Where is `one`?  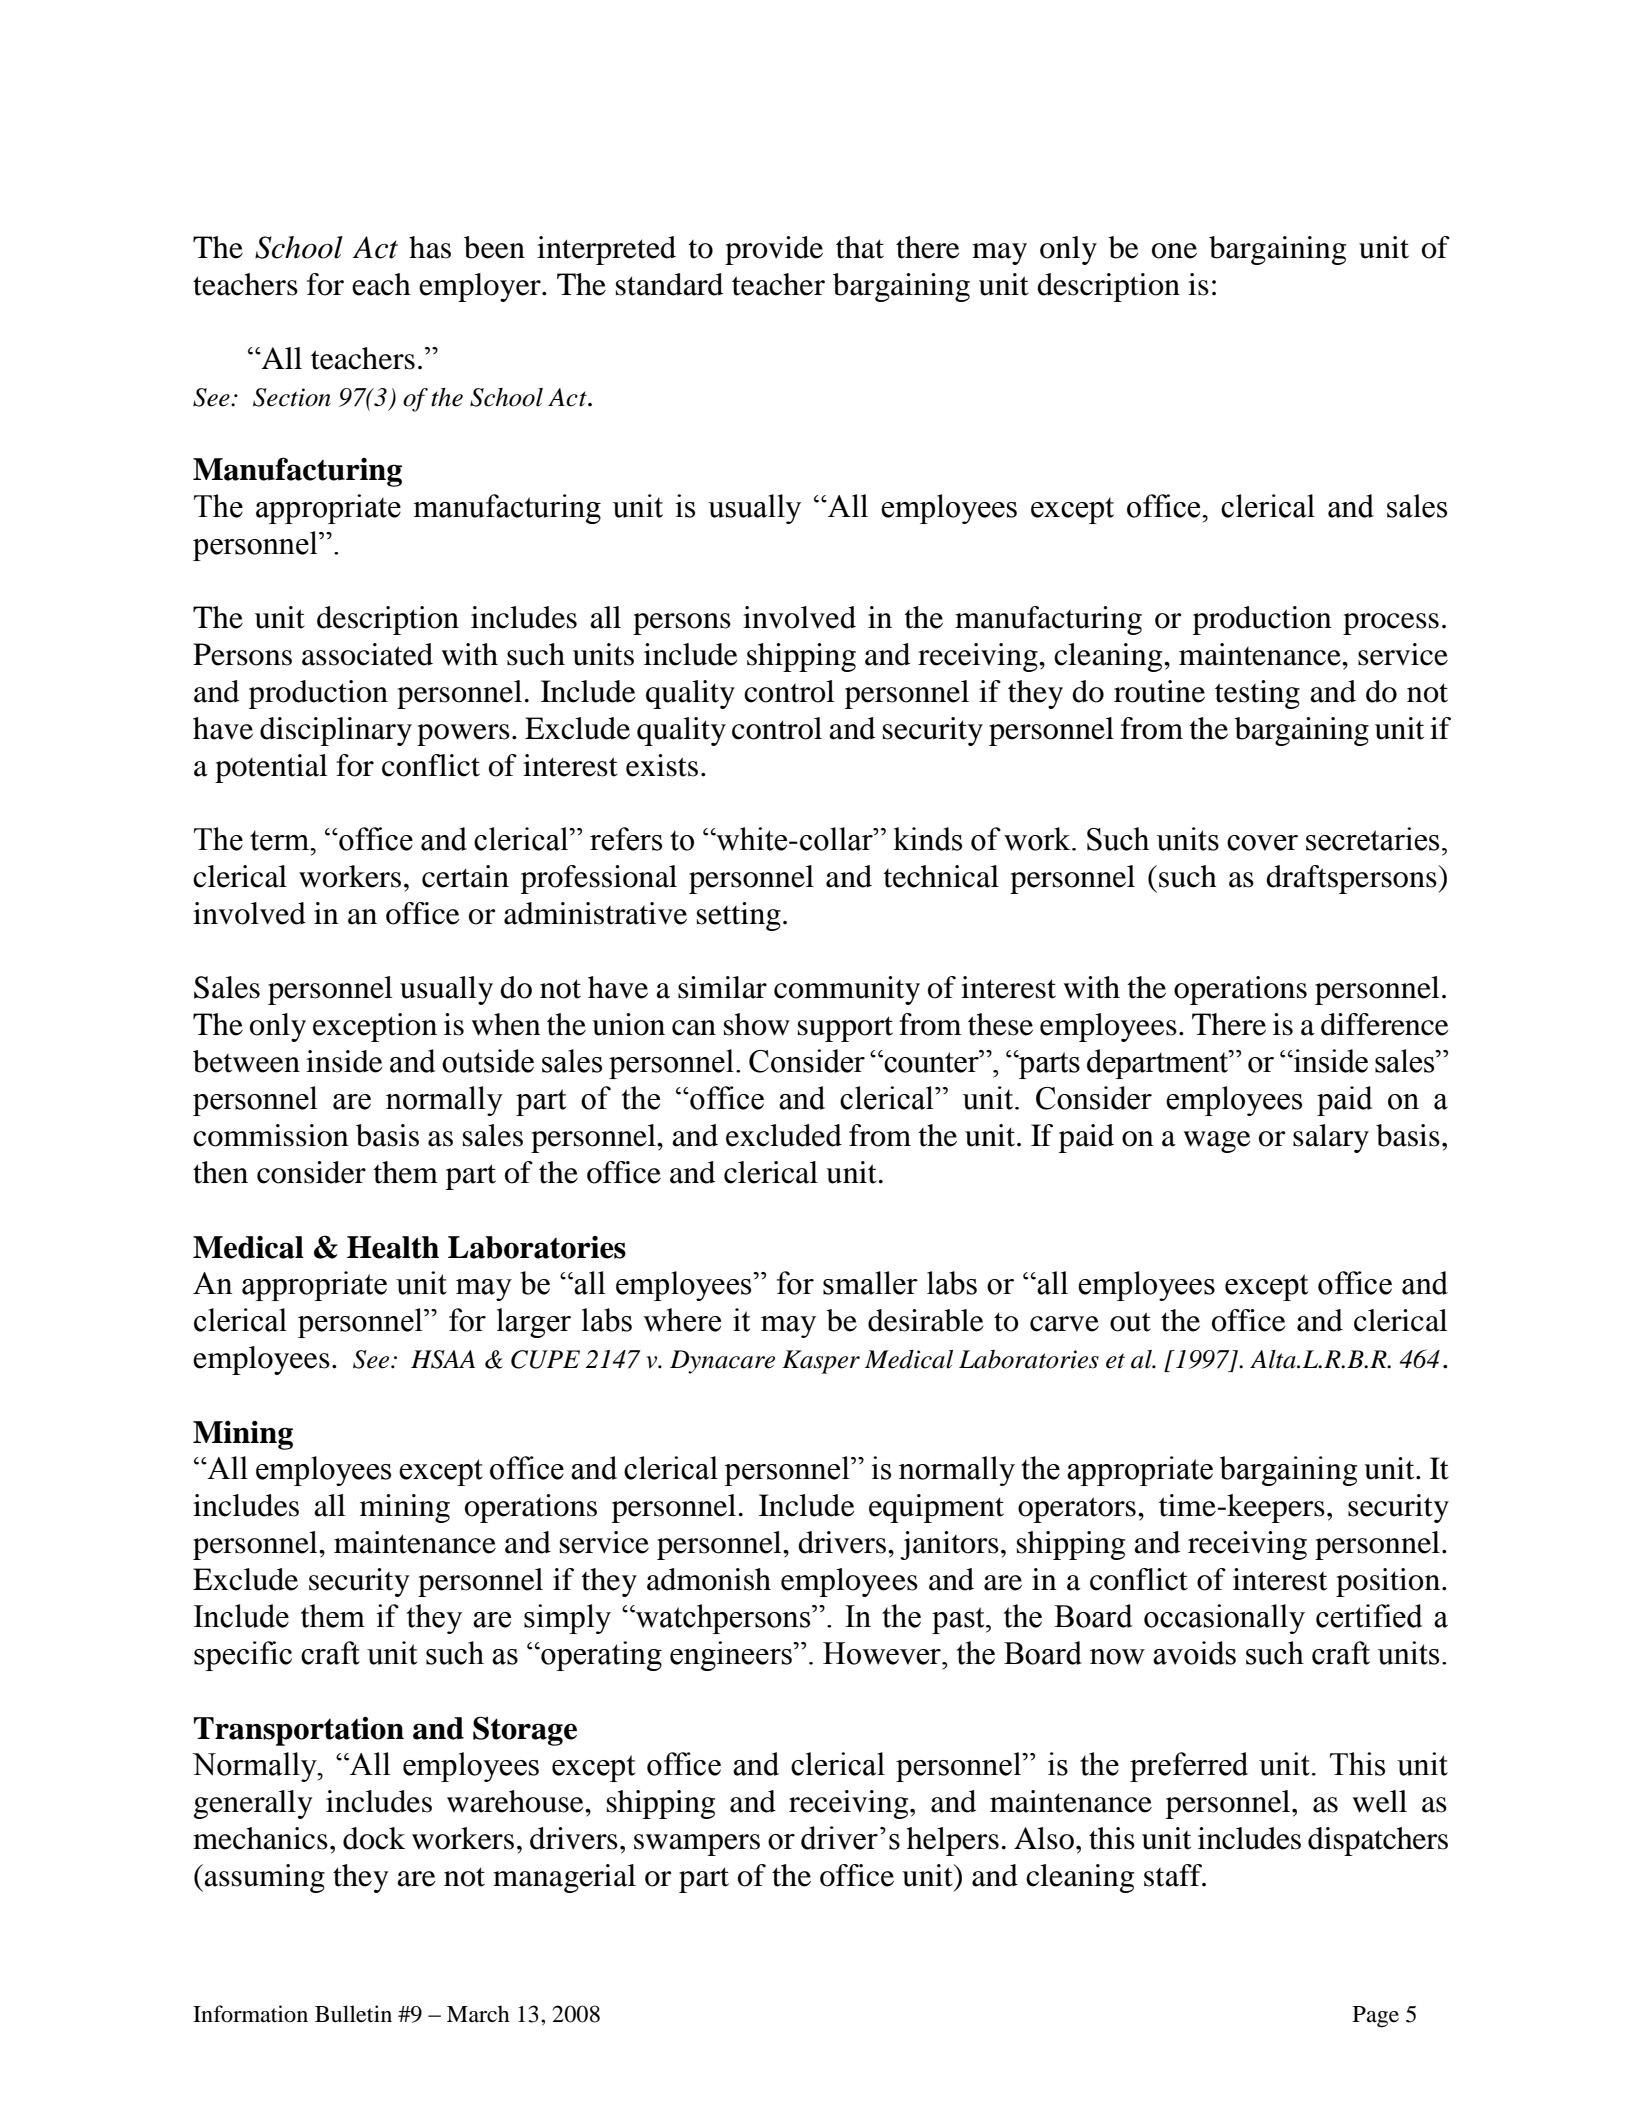
one is located at coordinates (1174, 251).
